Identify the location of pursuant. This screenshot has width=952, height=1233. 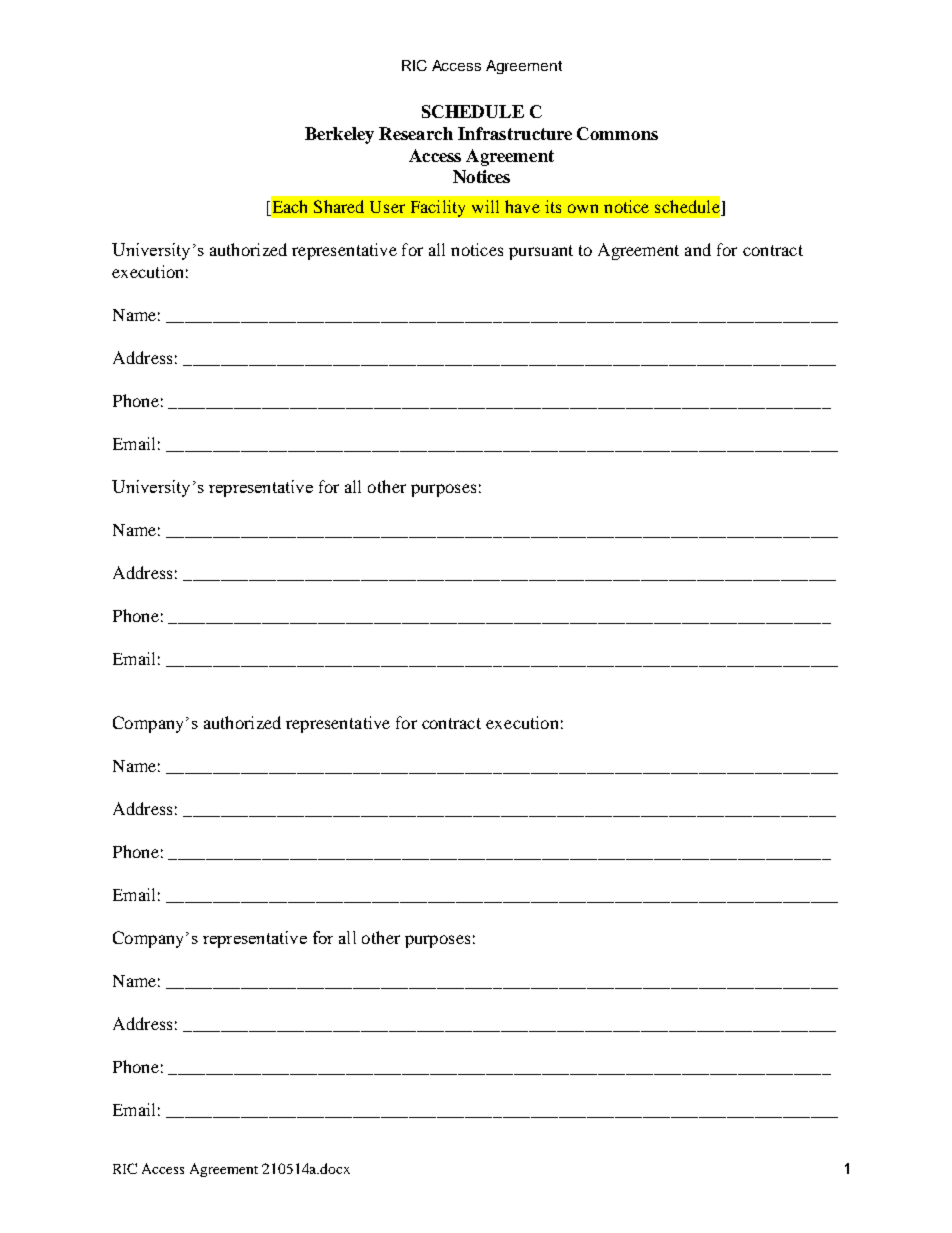
(541, 252).
